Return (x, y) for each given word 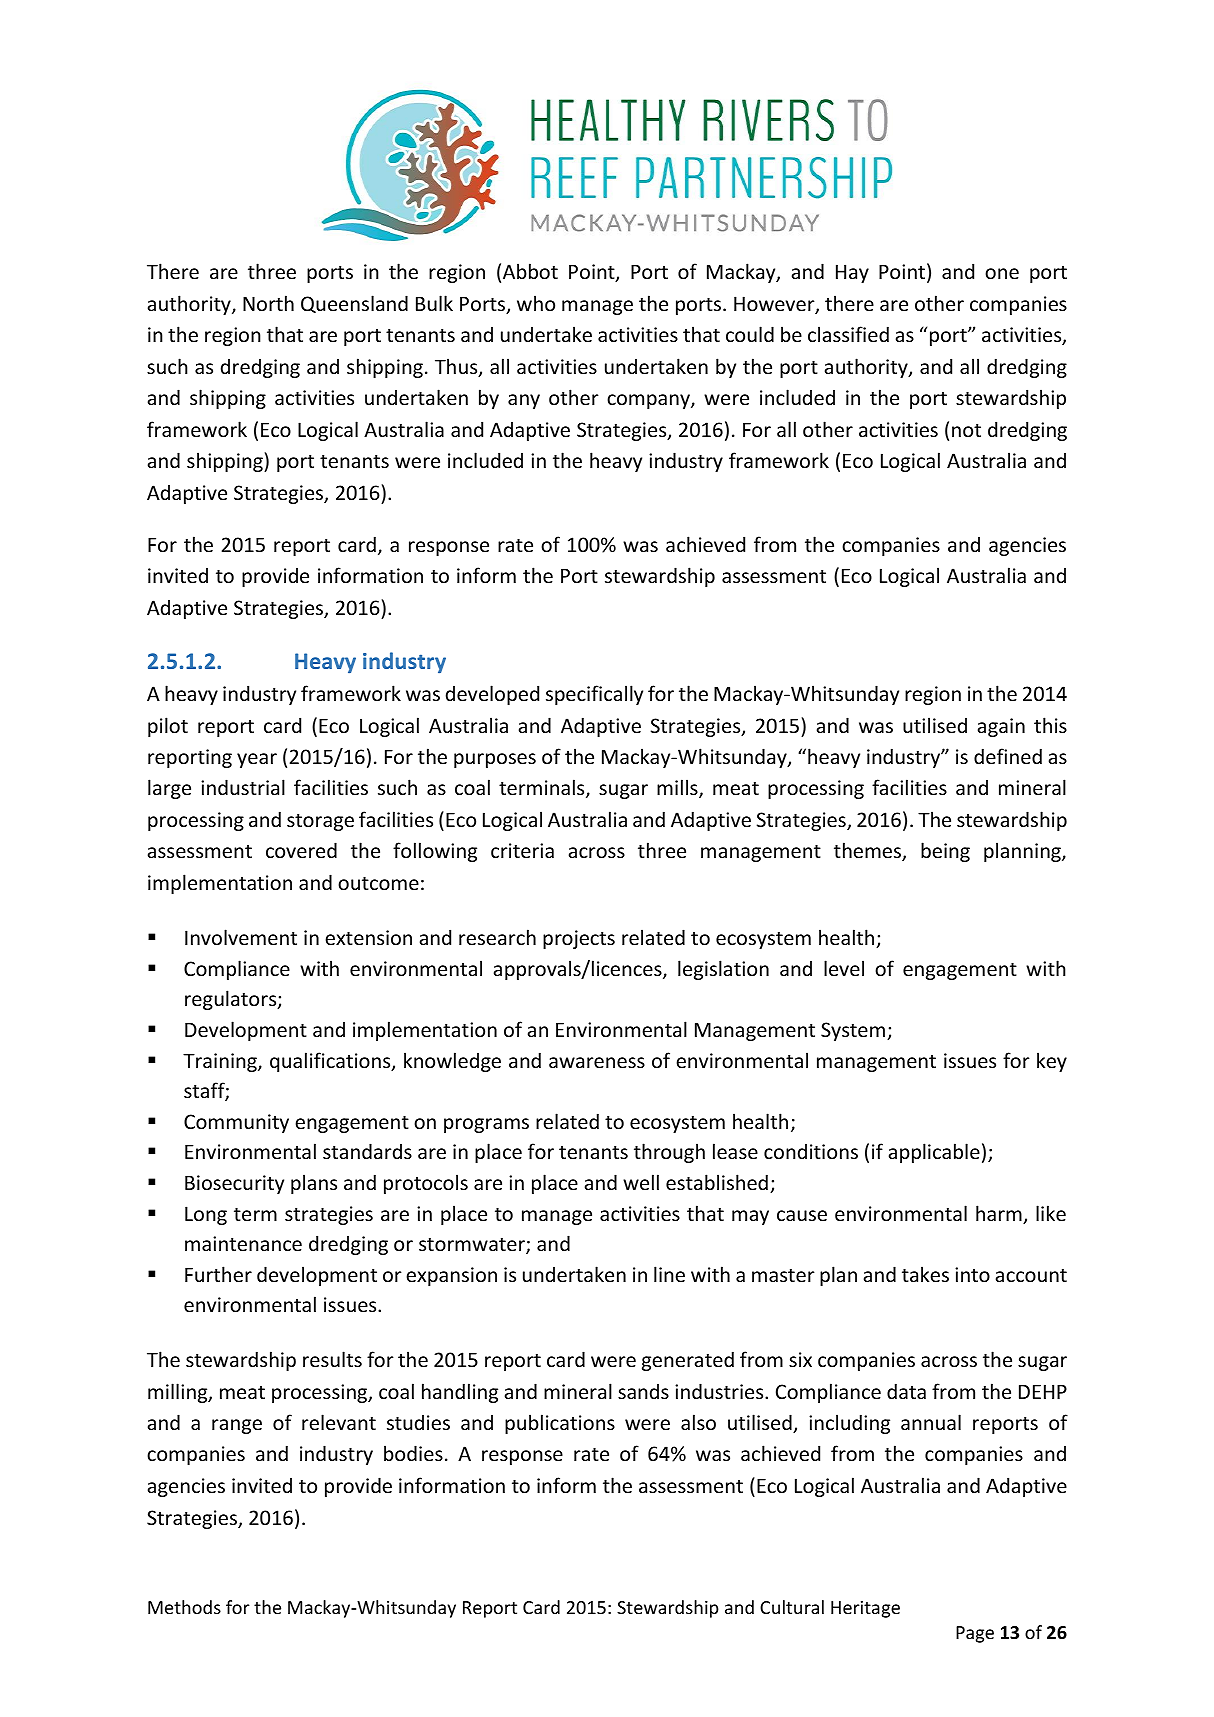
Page (975, 1634)
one (1002, 274)
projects (579, 939)
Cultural (792, 1607)
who (536, 303)
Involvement (241, 937)
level (844, 968)
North (268, 303)
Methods (184, 1607)
